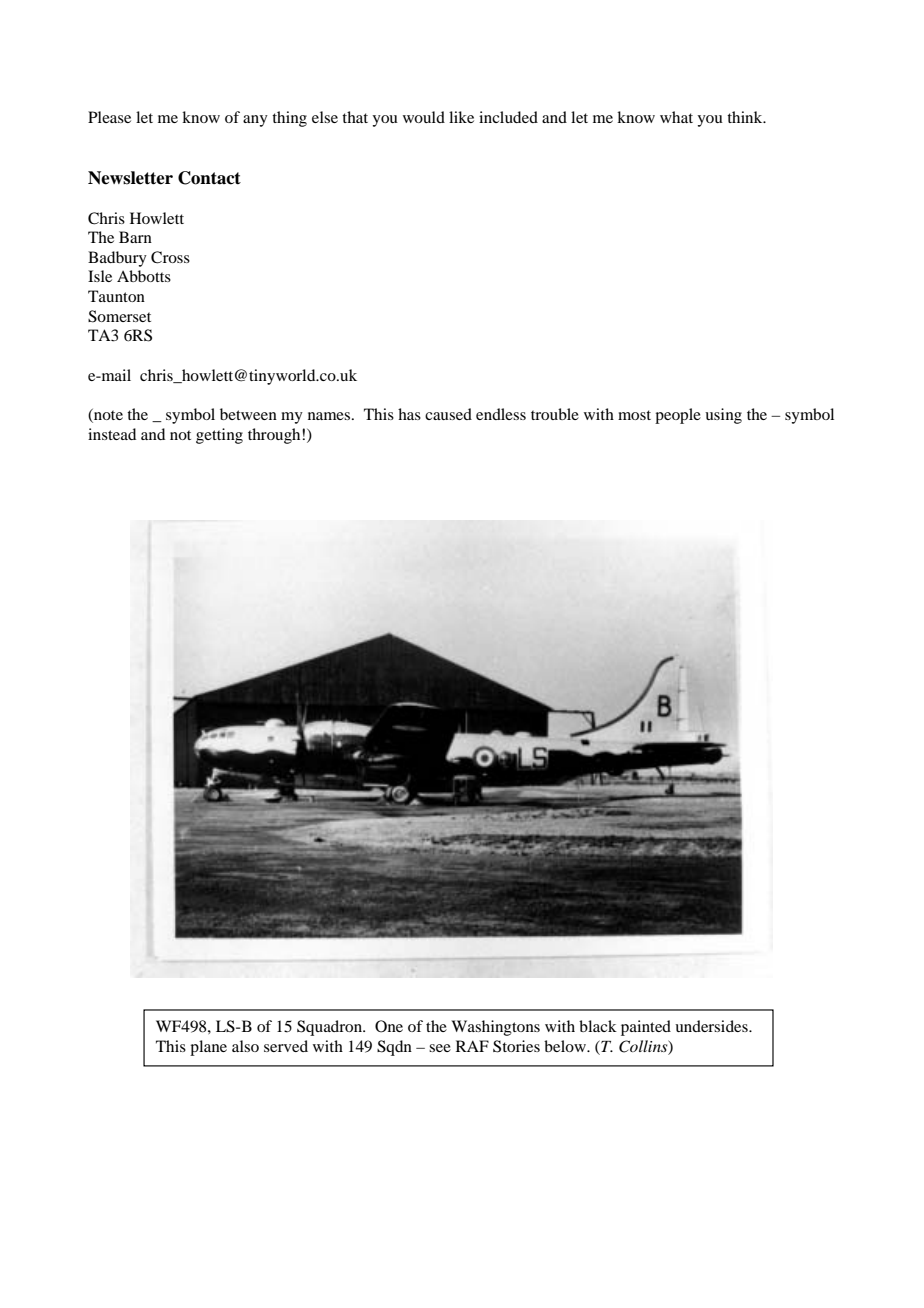 The width and height of the image is (924, 1308). I want to click on Contact, so click(209, 178).
